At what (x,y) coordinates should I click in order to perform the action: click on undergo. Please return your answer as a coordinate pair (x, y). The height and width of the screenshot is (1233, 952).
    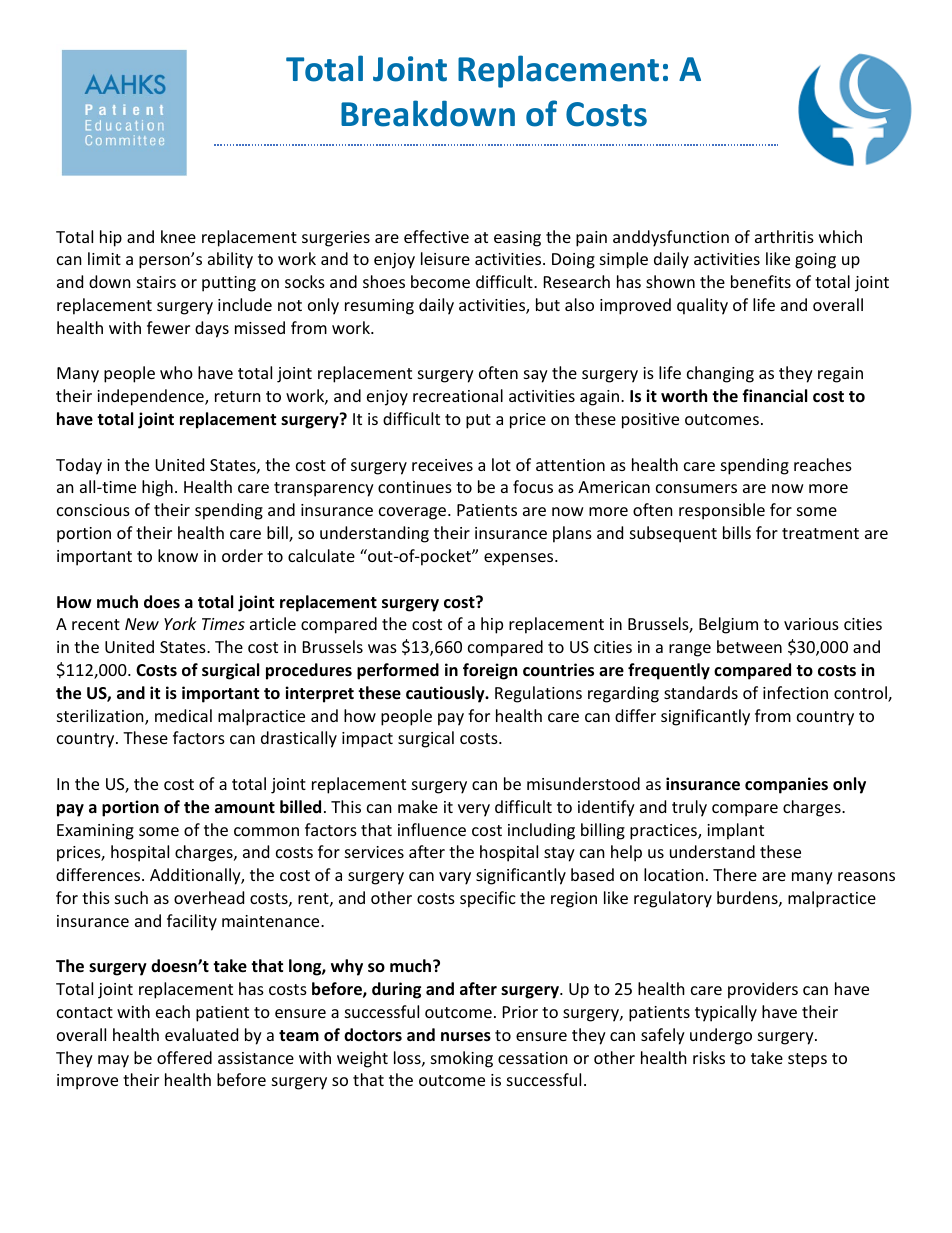
    Looking at the image, I should click on (721, 1036).
